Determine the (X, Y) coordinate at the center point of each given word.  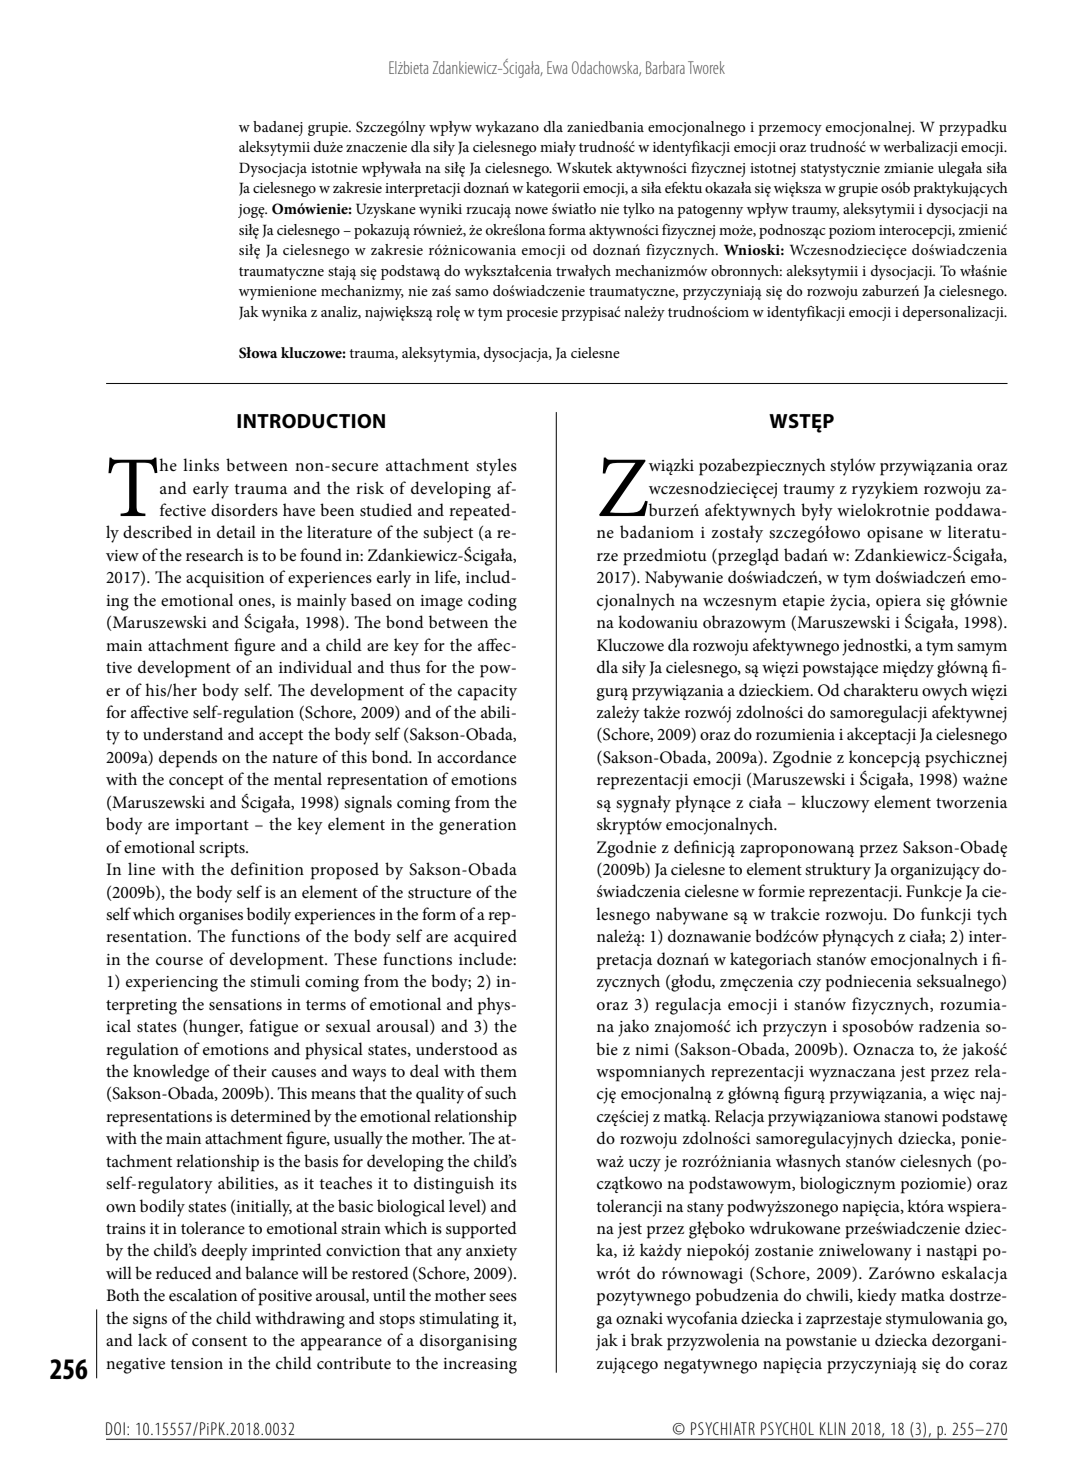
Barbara (665, 67)
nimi (652, 1049)
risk (370, 487)
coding (492, 602)
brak (647, 1339)
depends (188, 759)
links (201, 464)
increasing (480, 1366)
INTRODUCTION (311, 421)
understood (457, 1048)
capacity (487, 693)
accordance (476, 756)
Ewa (557, 67)
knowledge (171, 1073)
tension (197, 1363)
